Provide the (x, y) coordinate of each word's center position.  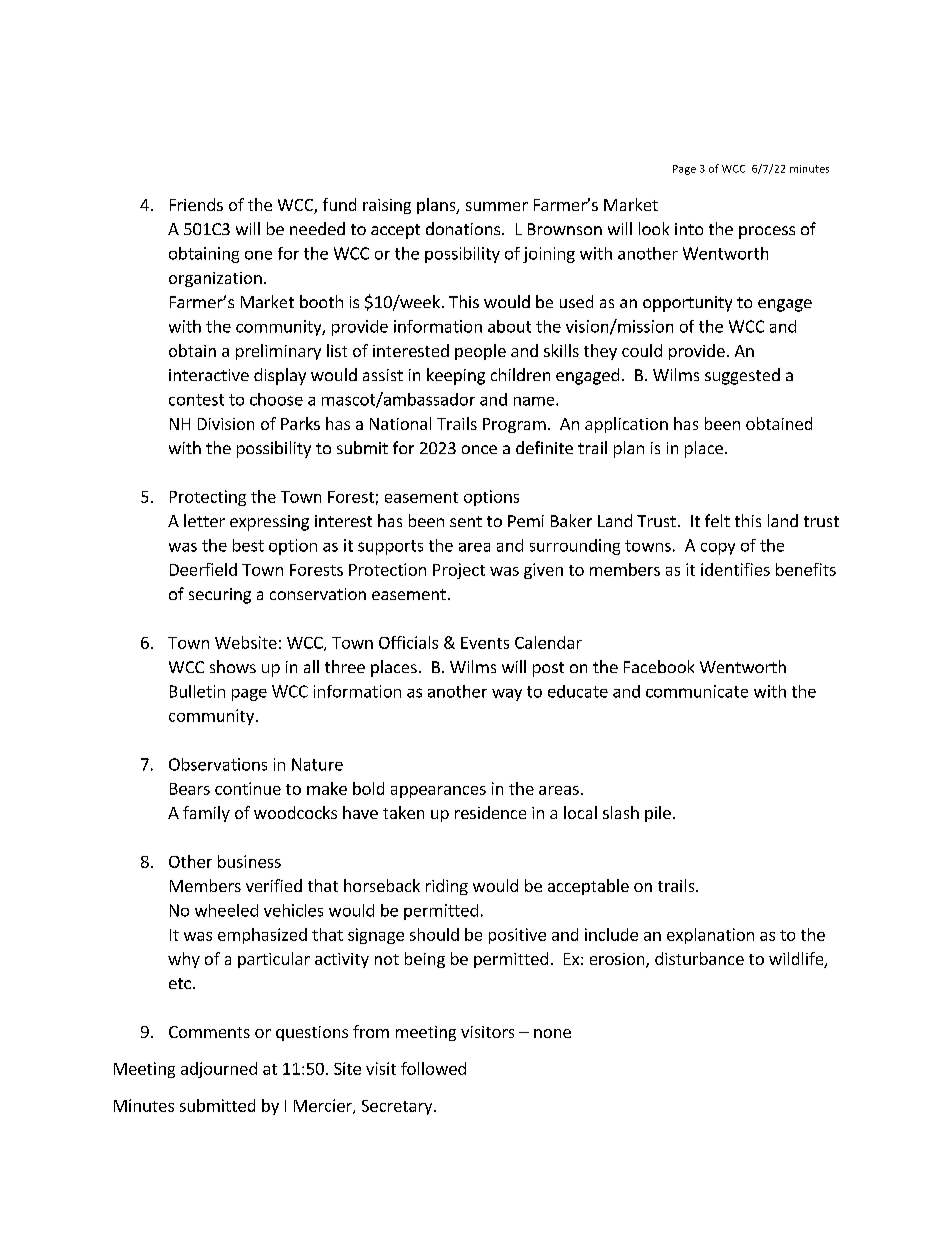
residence (490, 812)
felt (717, 520)
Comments (209, 1032)
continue (248, 788)
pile (658, 814)
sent (466, 521)
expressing (269, 523)
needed (317, 228)
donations (464, 228)
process (767, 232)
